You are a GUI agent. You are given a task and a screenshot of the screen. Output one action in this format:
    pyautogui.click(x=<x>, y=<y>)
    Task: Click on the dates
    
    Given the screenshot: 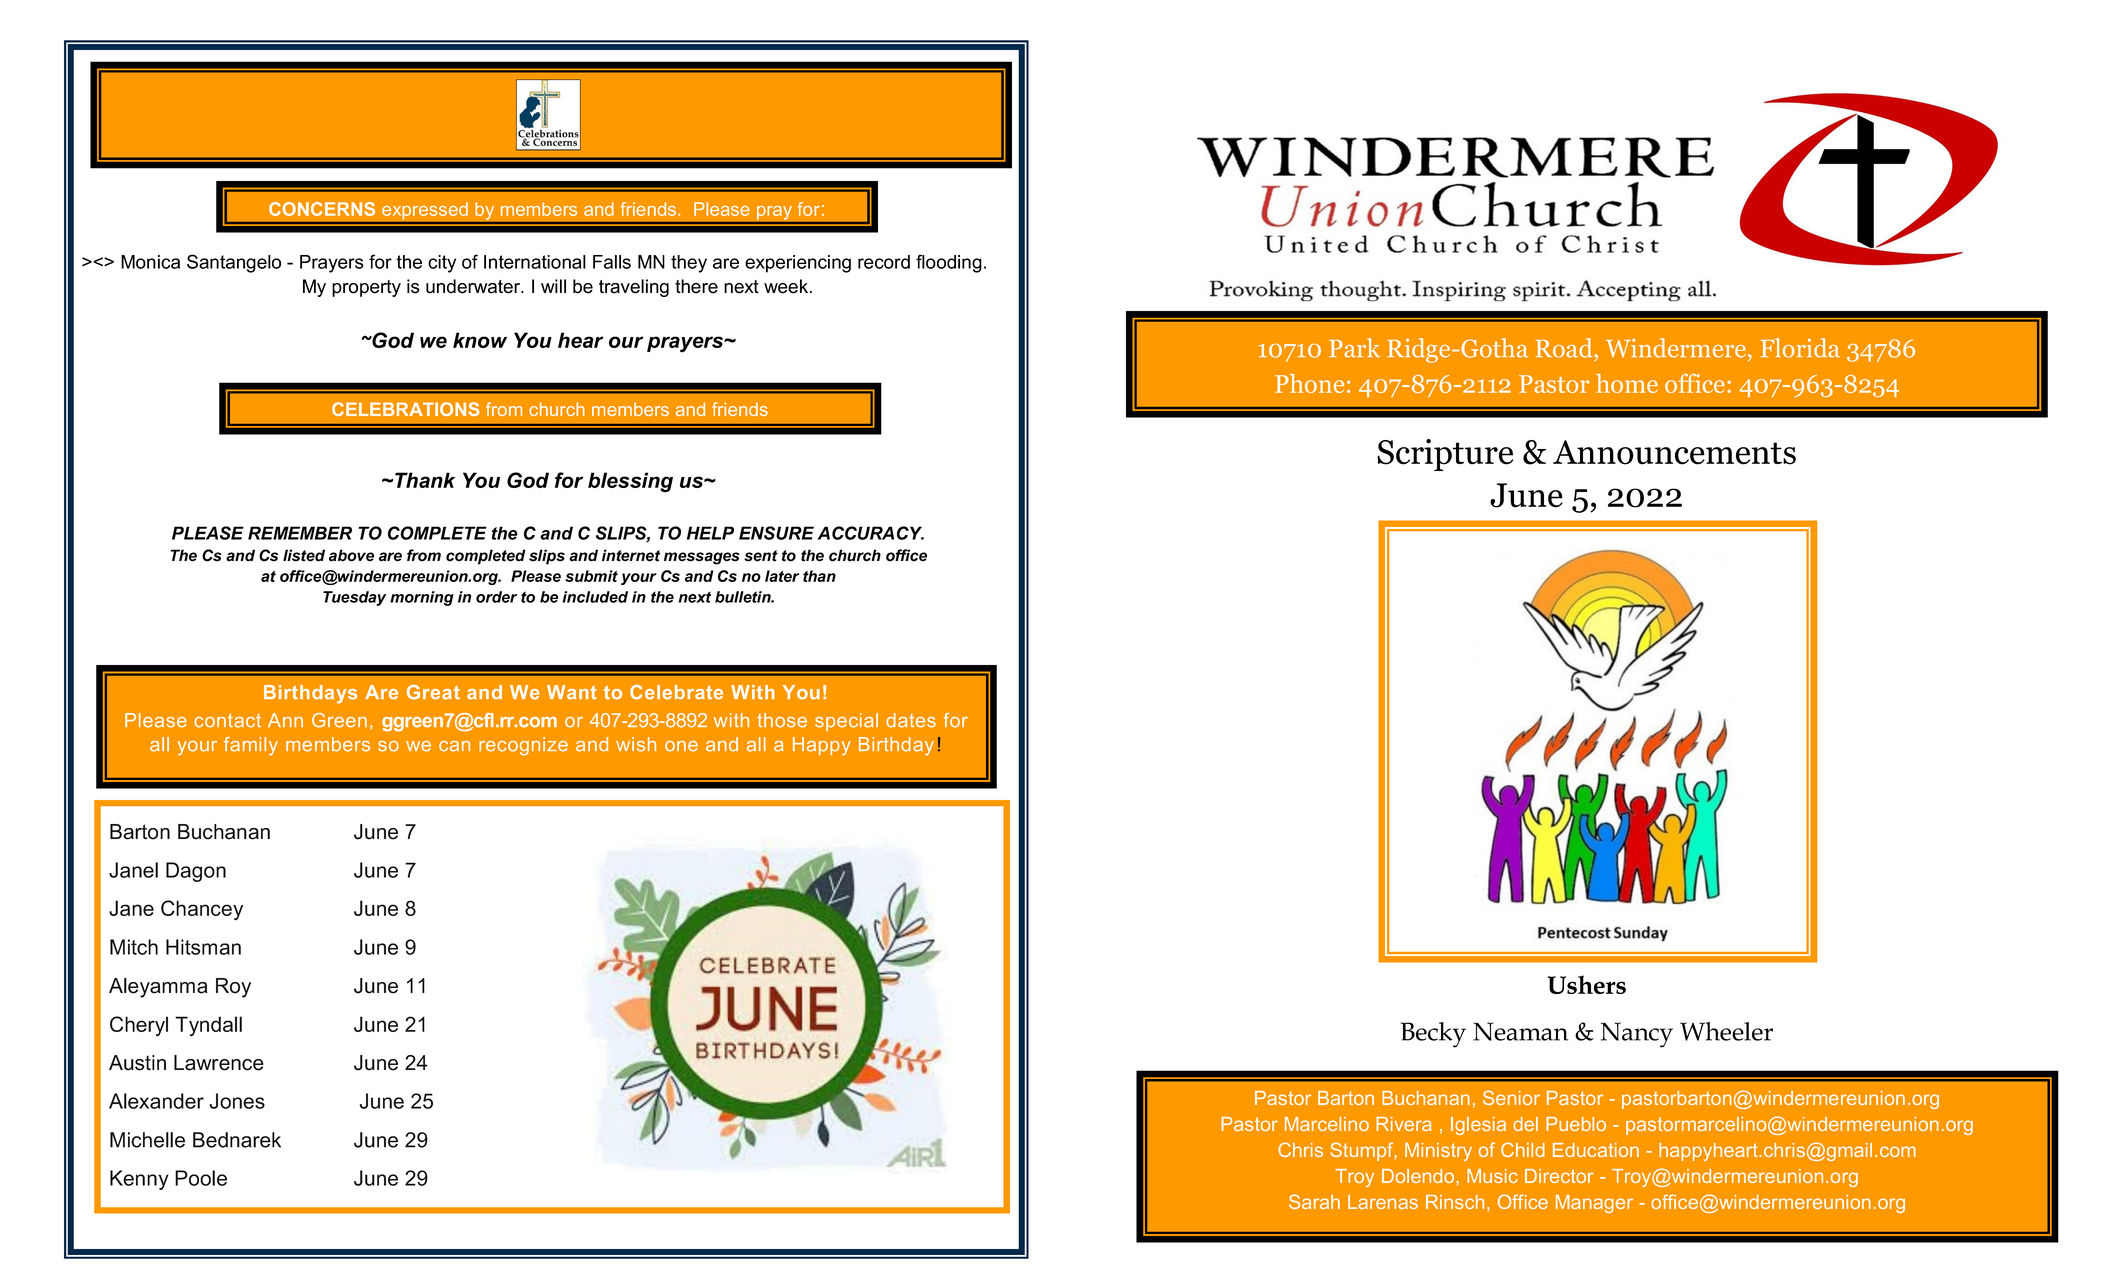 What is the action you would take?
    pyautogui.click(x=911, y=720)
